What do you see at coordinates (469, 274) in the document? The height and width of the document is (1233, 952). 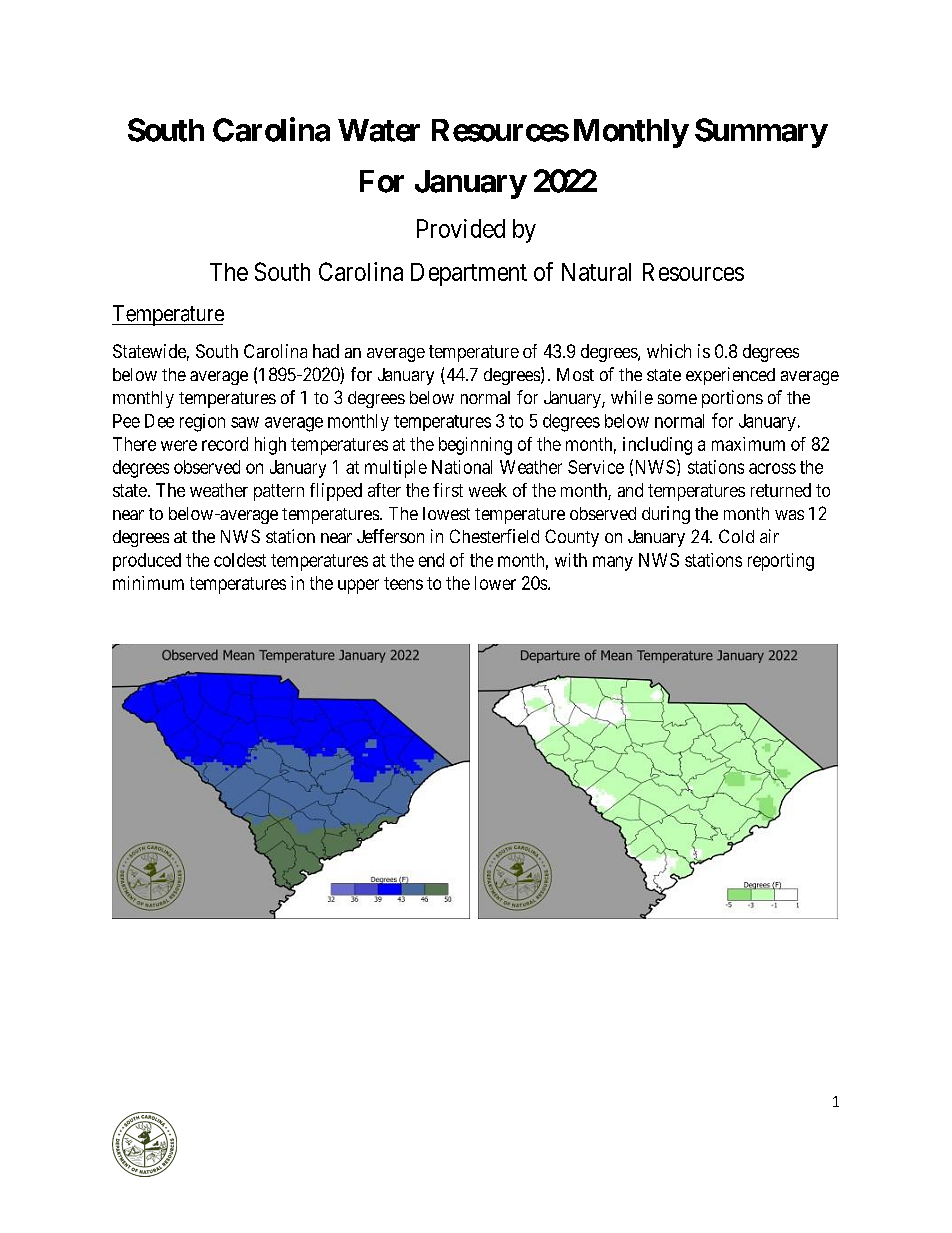 I see `Department` at bounding box center [469, 274].
